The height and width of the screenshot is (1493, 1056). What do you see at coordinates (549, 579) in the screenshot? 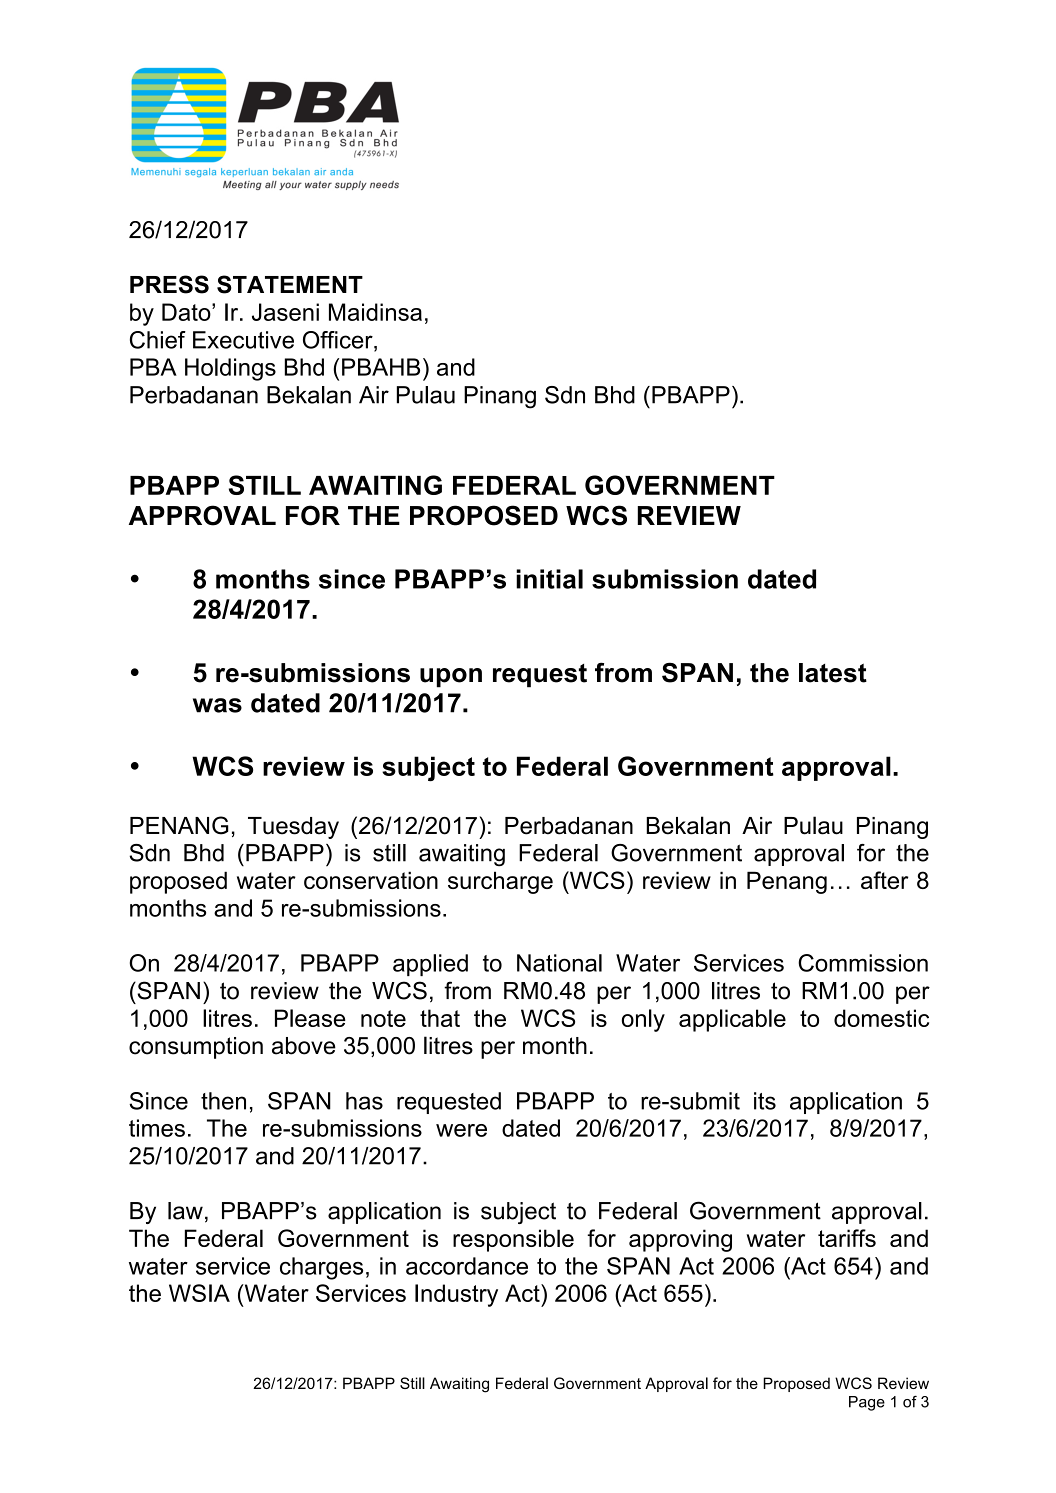
I see `initial` at bounding box center [549, 579].
